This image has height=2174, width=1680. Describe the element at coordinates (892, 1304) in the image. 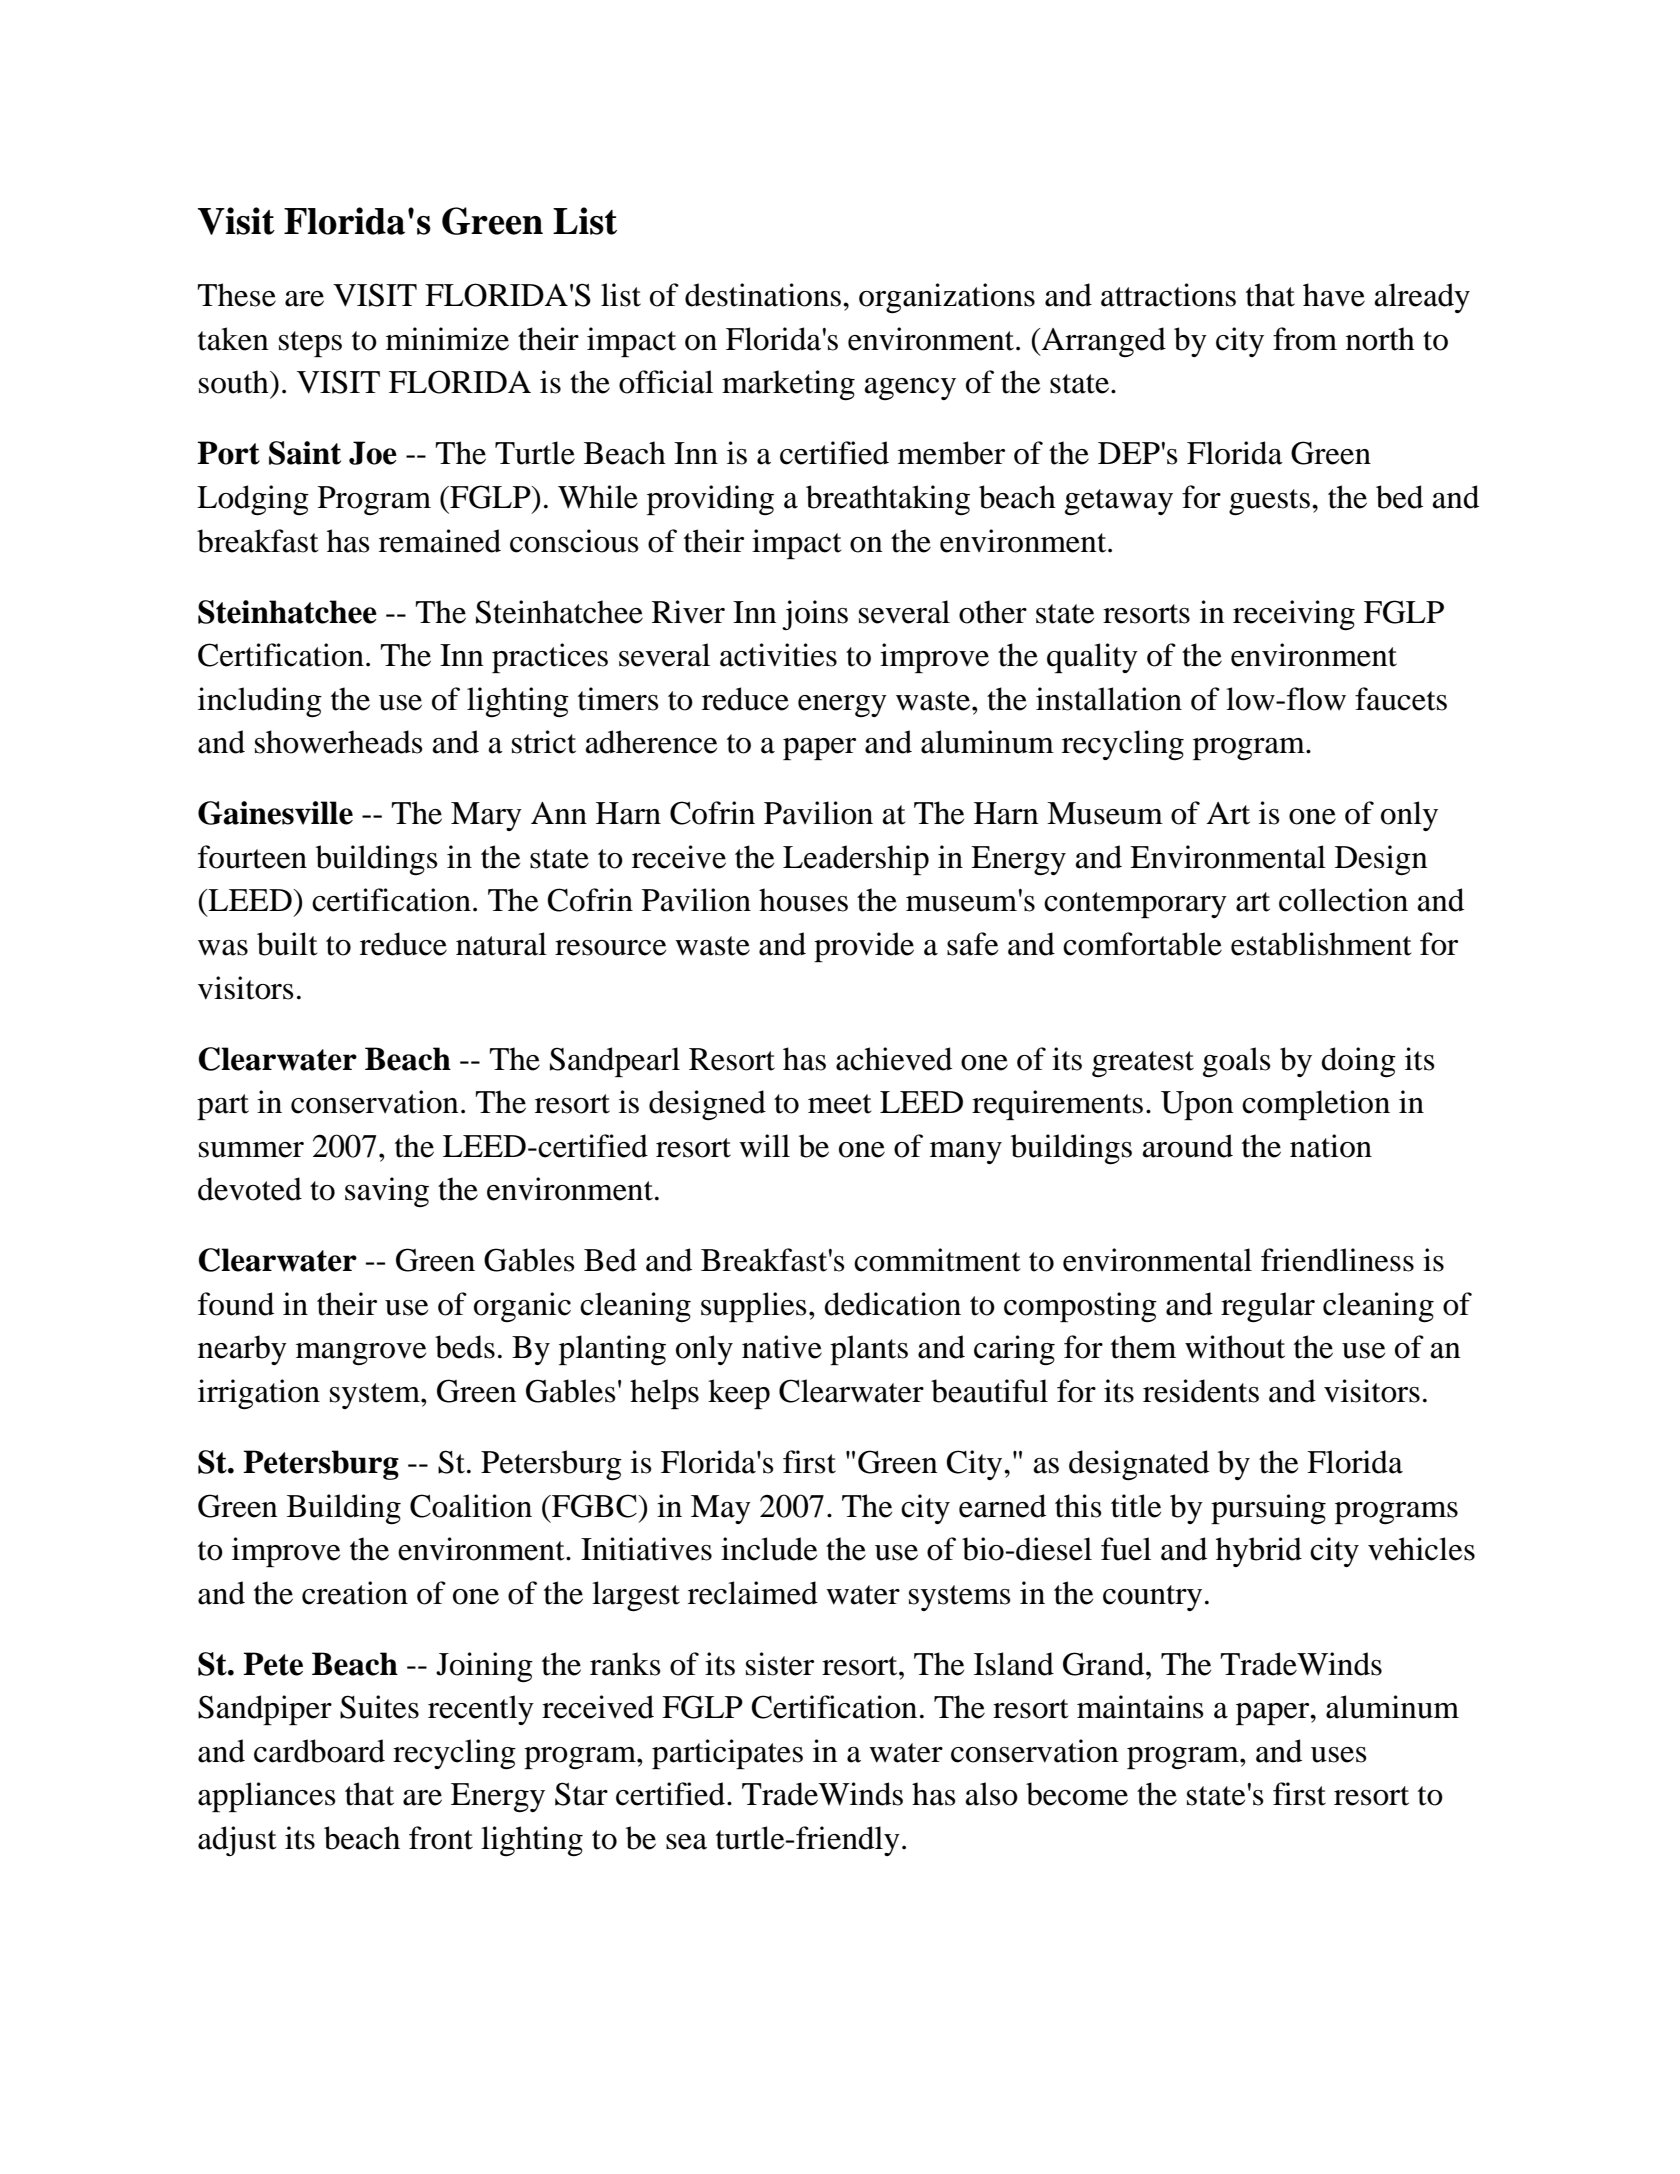

I see `dedication` at that location.
